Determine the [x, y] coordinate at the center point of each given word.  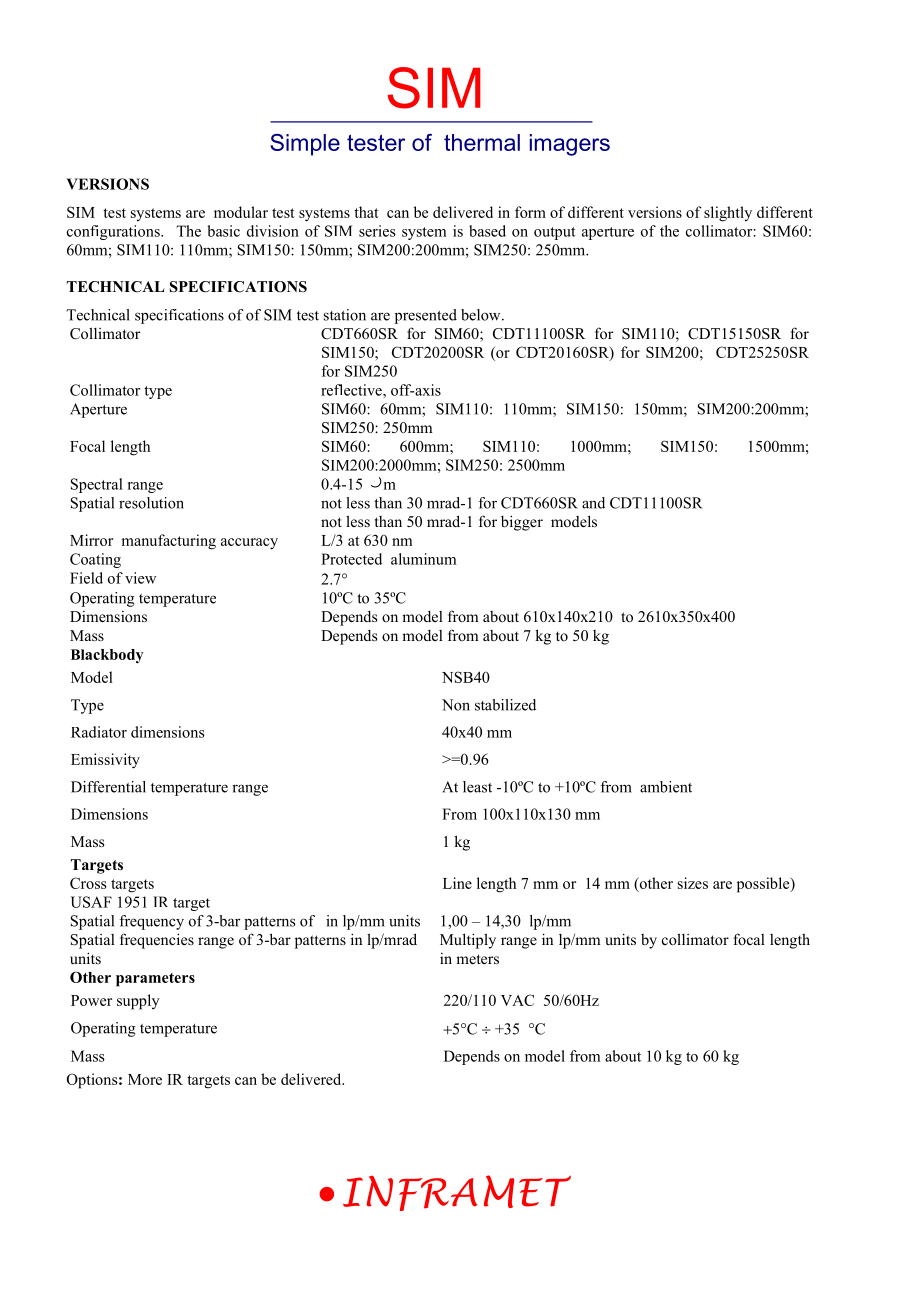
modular [241, 212]
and [593, 503]
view [140, 578]
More [145, 1079]
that [366, 212]
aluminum [423, 559]
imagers [570, 145]
